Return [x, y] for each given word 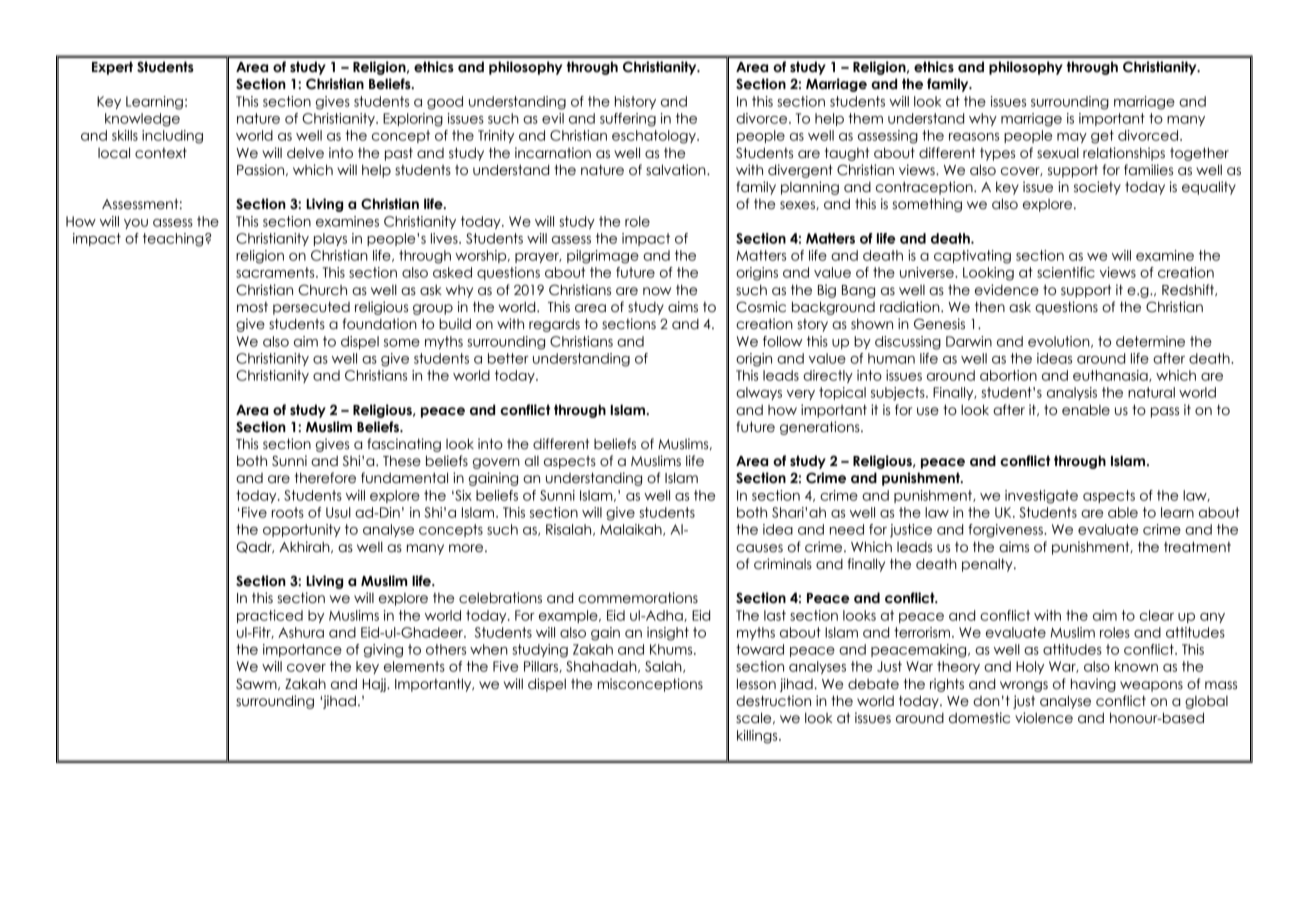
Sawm [257, 684]
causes [759, 548]
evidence [1007, 290]
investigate [1041, 497]
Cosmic [761, 307]
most [252, 307]
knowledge [142, 120]
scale [755, 718]
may [1072, 138]
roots [288, 512]
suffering [628, 120]
